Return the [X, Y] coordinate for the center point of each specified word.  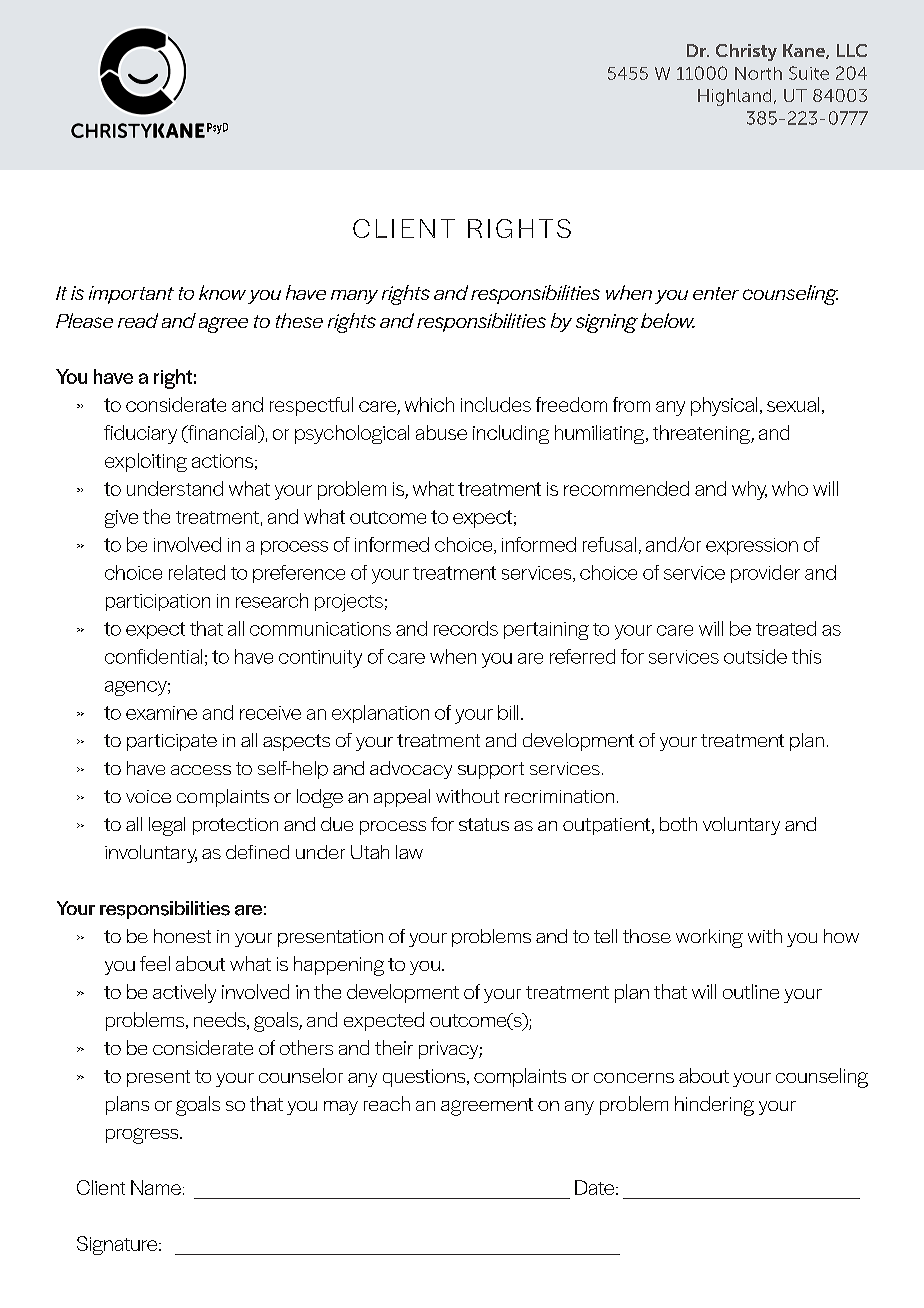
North [758, 73]
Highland [734, 97]
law [409, 852]
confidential [153, 656]
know [222, 292]
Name [156, 1187]
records [466, 628]
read [138, 320]
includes [496, 404]
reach [387, 1103]
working [709, 938]
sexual [793, 404]
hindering [714, 1106]
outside [755, 656]
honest [182, 936]
